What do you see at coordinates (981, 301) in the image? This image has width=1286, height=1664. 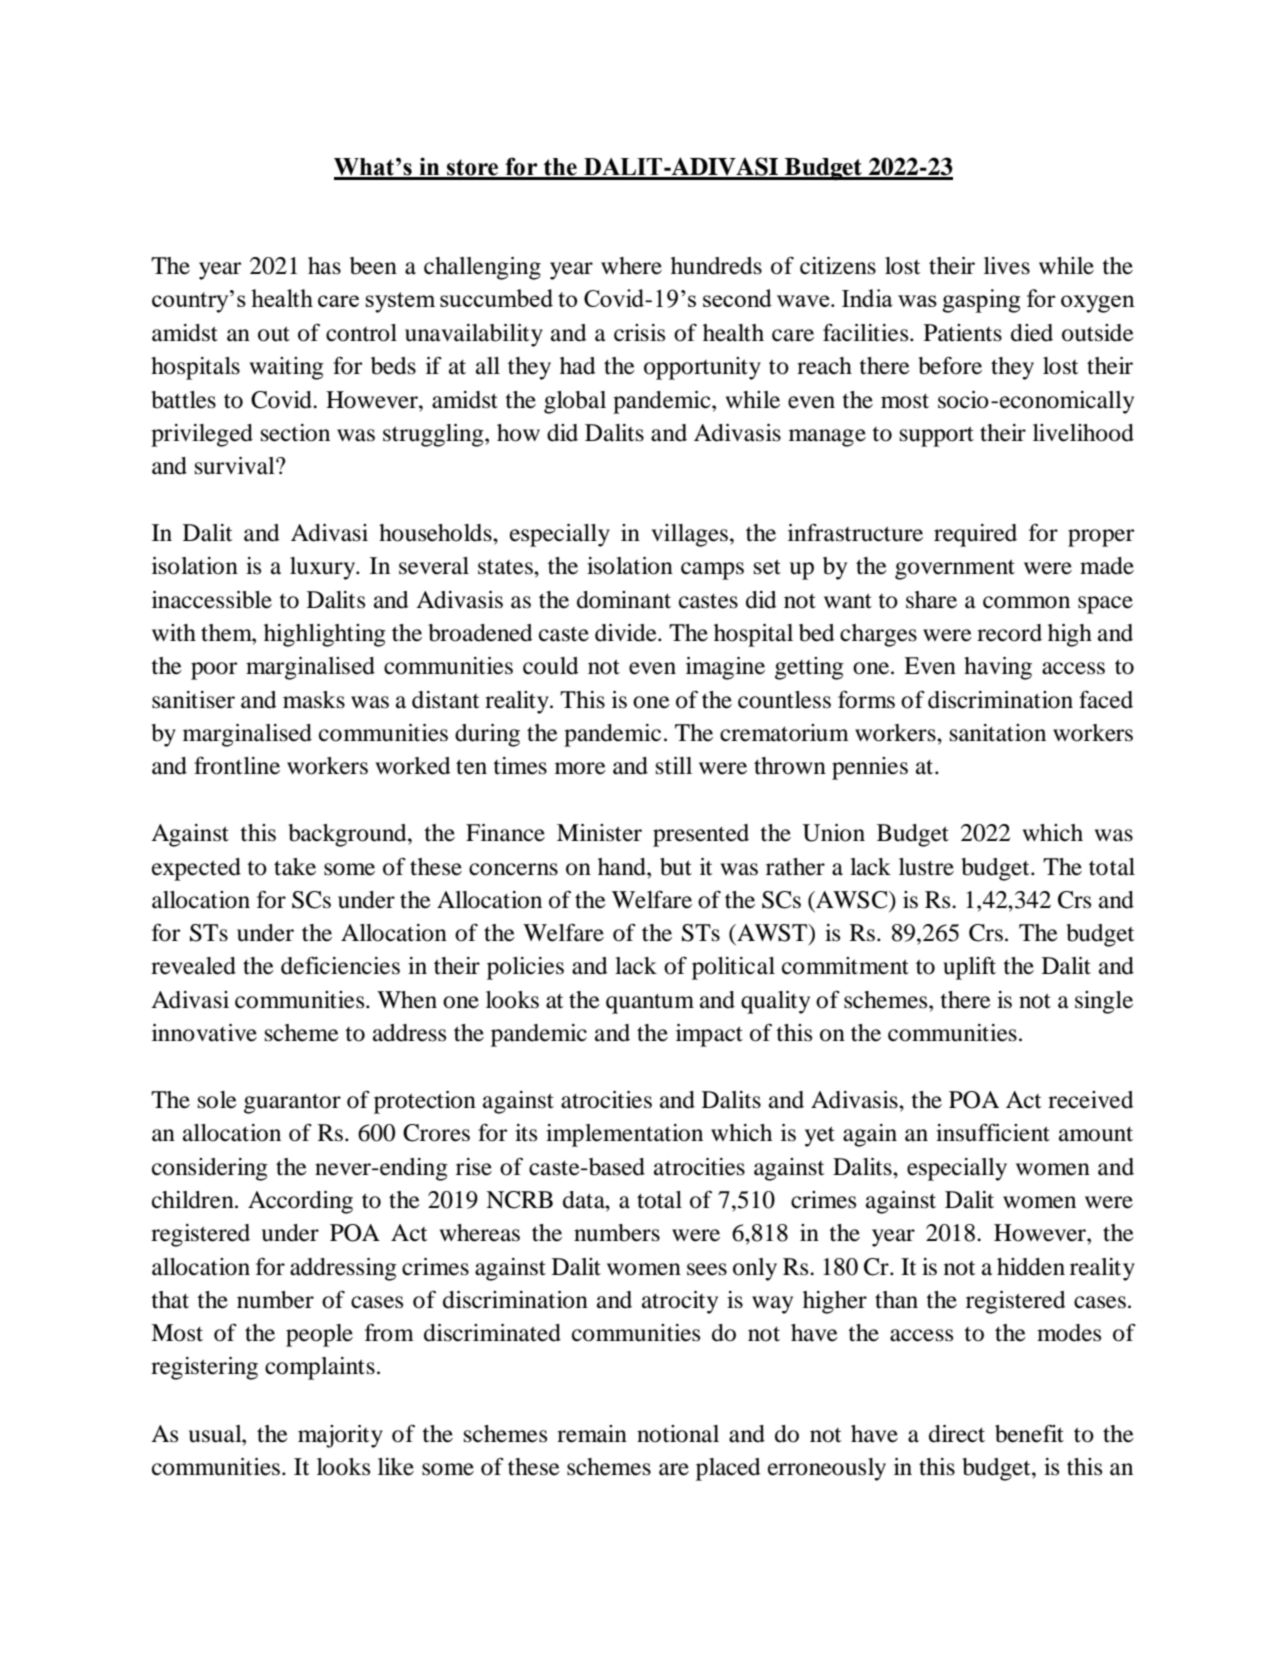 I see `gasping` at bounding box center [981, 301].
